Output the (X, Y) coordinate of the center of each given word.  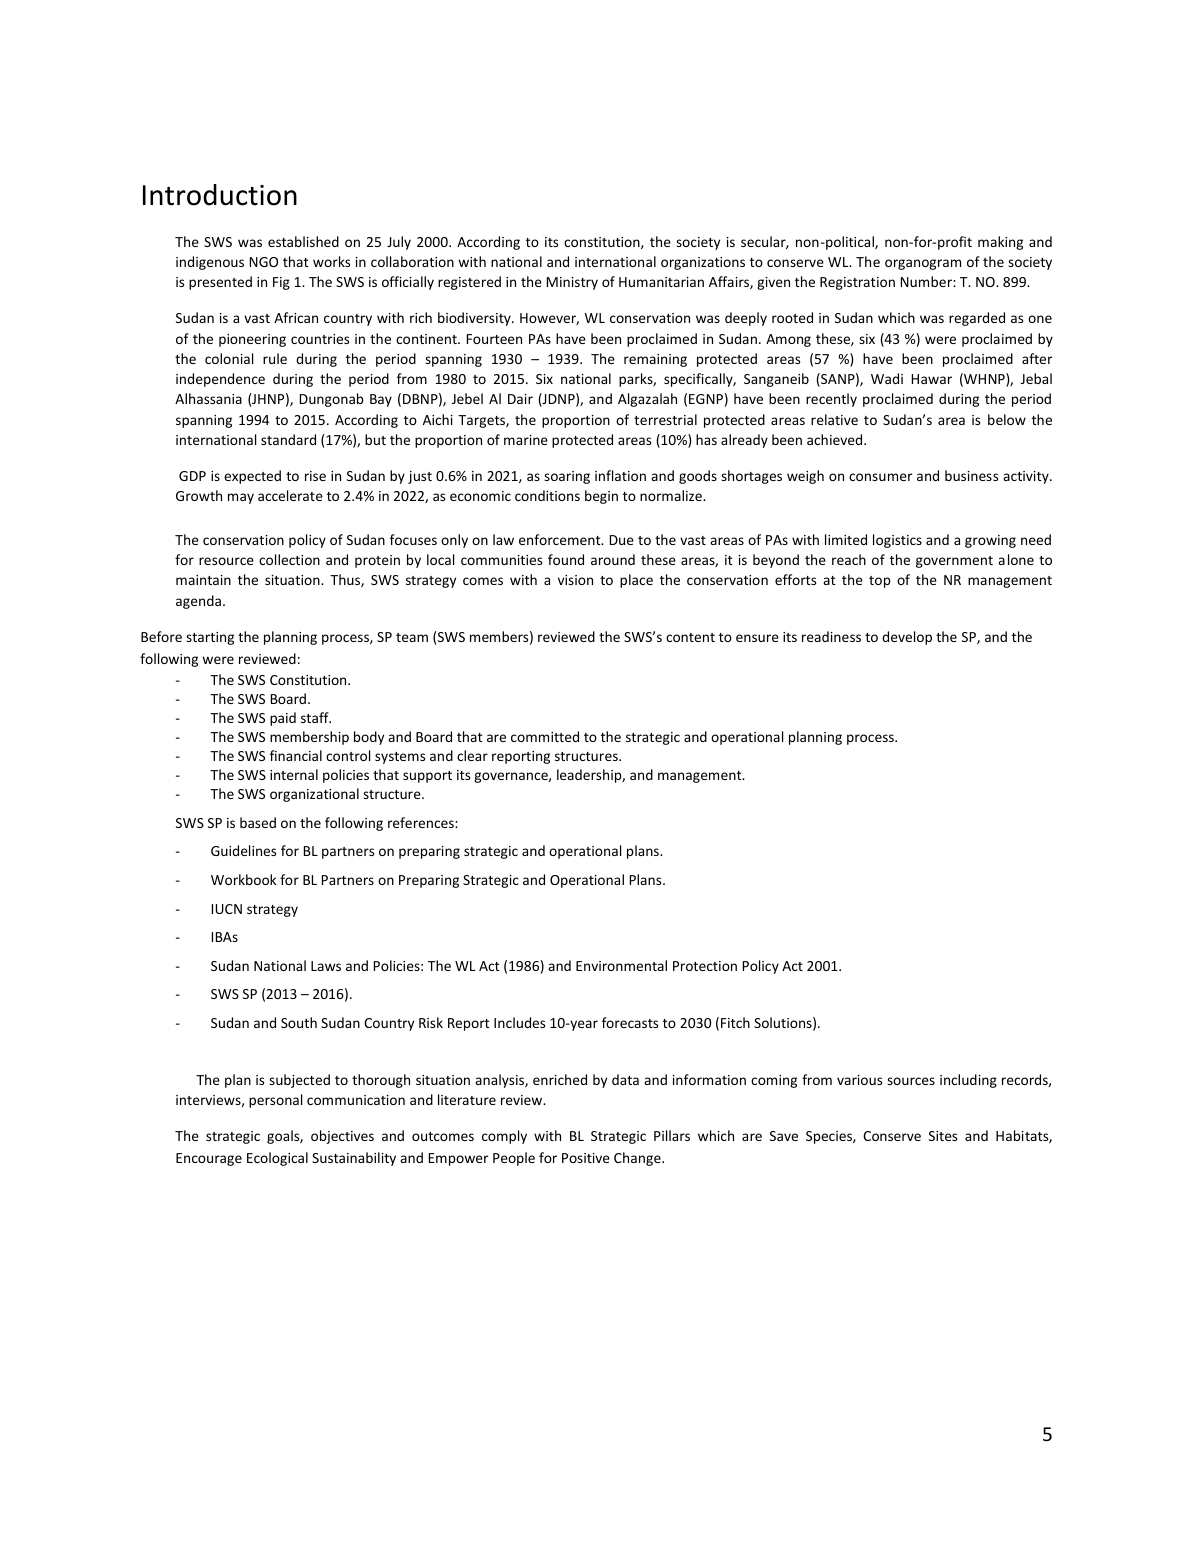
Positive (586, 1158)
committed (545, 736)
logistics (897, 541)
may (241, 498)
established (303, 241)
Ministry (572, 283)
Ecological (277, 1159)
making (1000, 243)
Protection (705, 966)
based (258, 822)
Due (622, 540)
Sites (943, 1136)
